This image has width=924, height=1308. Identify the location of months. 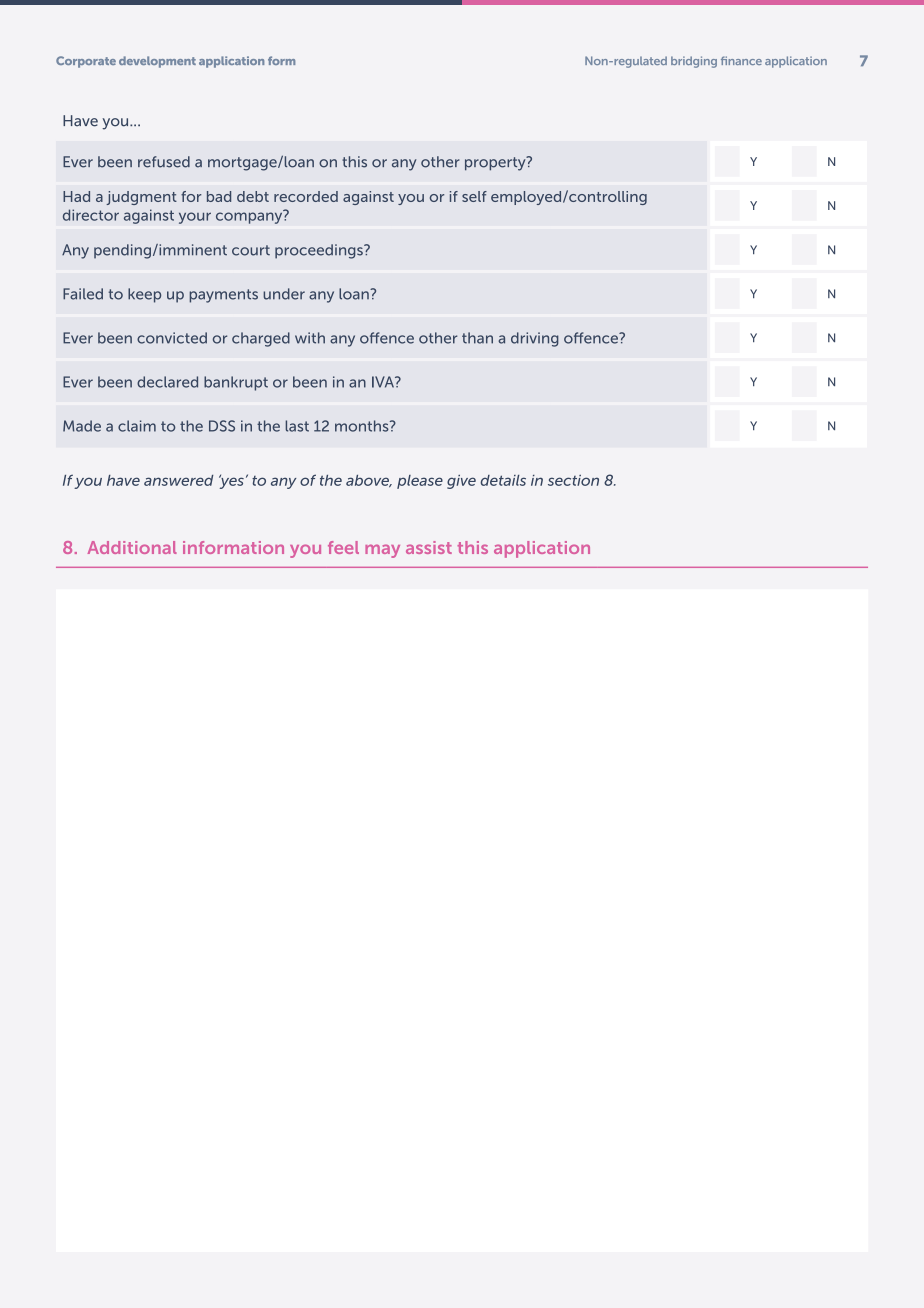
(363, 426).
